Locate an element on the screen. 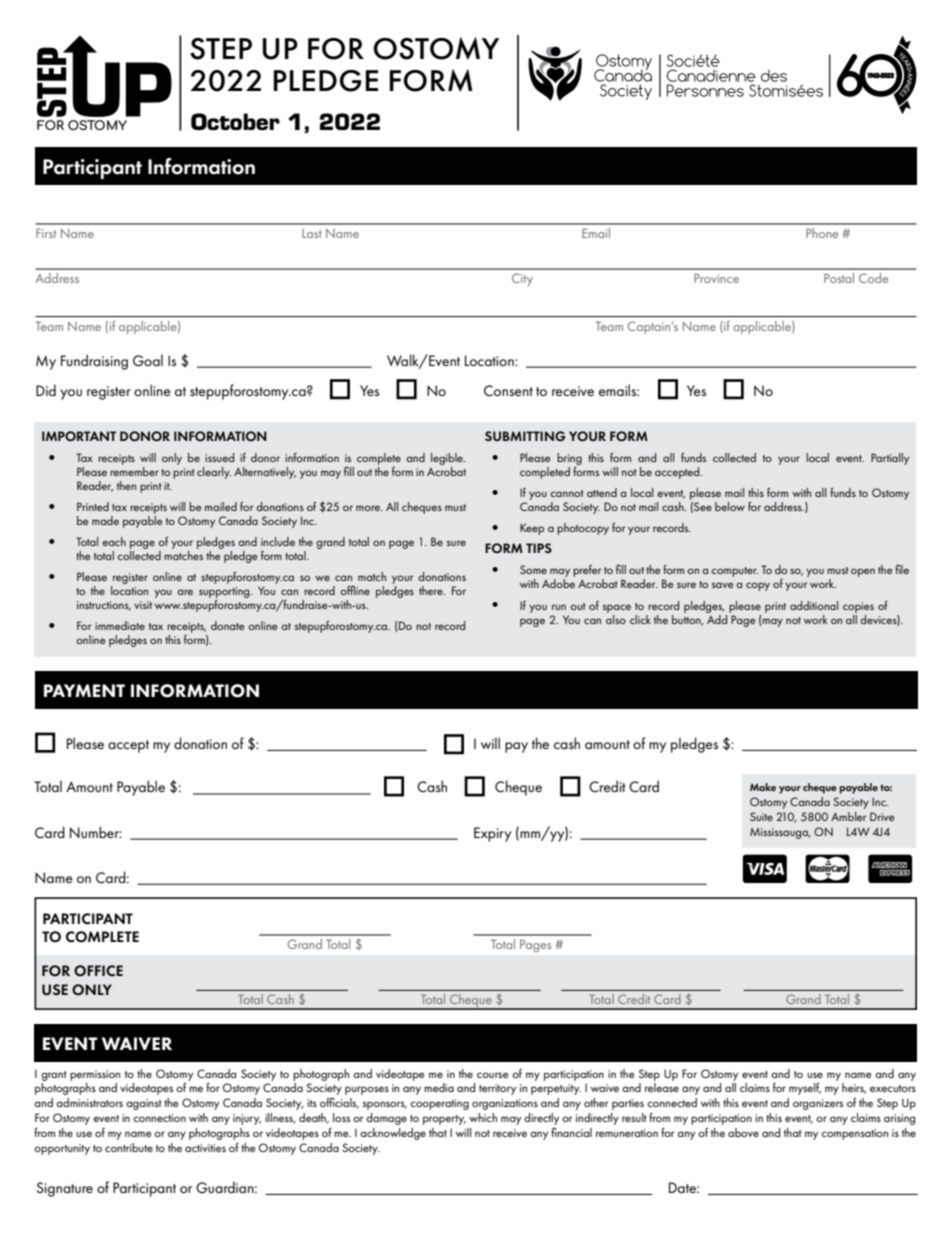 The image size is (952, 1233). there is located at coordinates (432, 590).
